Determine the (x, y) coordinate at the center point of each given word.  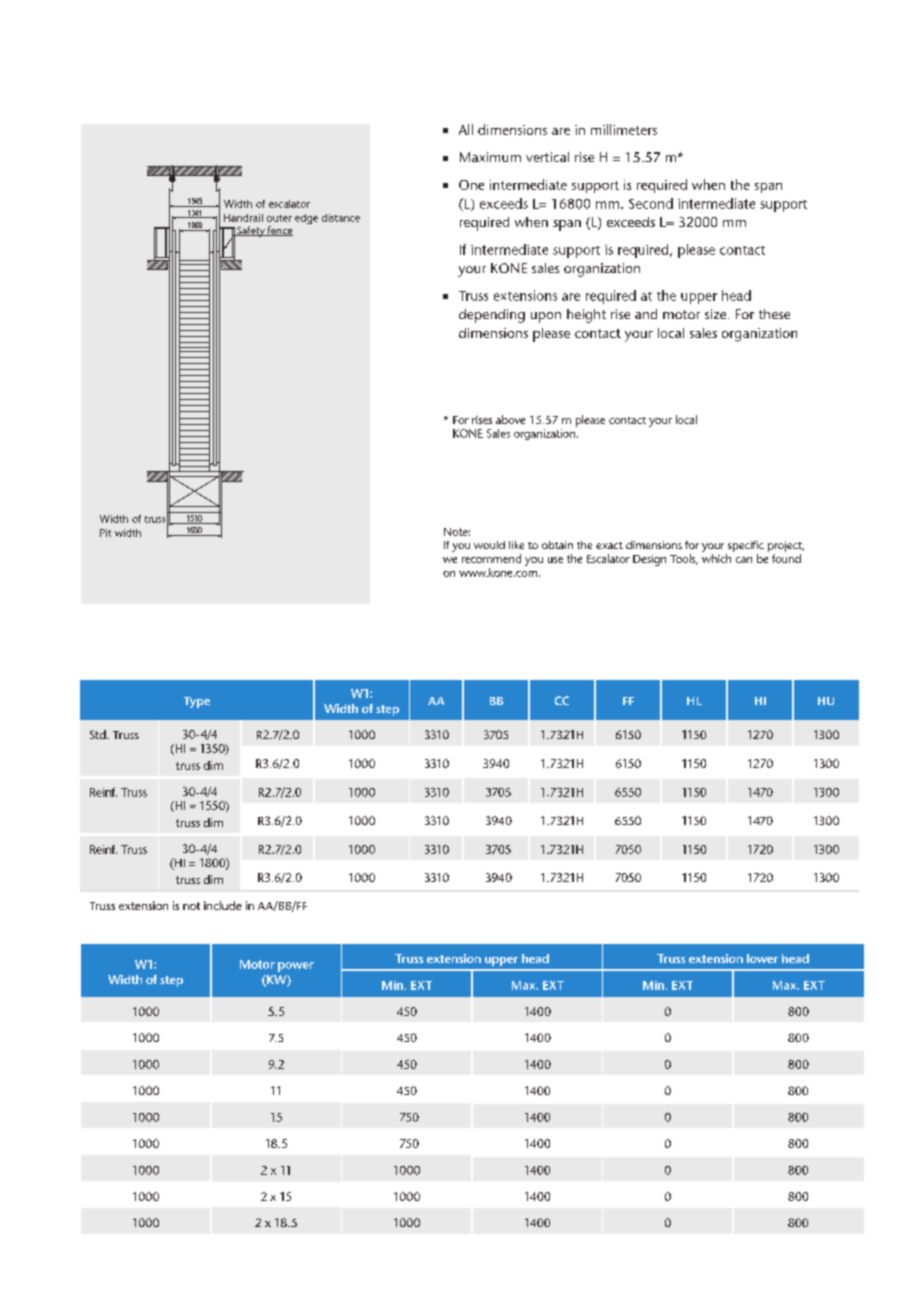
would (489, 545)
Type (197, 702)
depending (492, 316)
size (717, 314)
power (296, 967)
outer (279, 218)
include (223, 905)
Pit (105, 533)
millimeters (624, 129)
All (466, 129)
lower (762, 958)
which (716, 558)
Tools (684, 559)
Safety (251, 231)
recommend (491, 558)
